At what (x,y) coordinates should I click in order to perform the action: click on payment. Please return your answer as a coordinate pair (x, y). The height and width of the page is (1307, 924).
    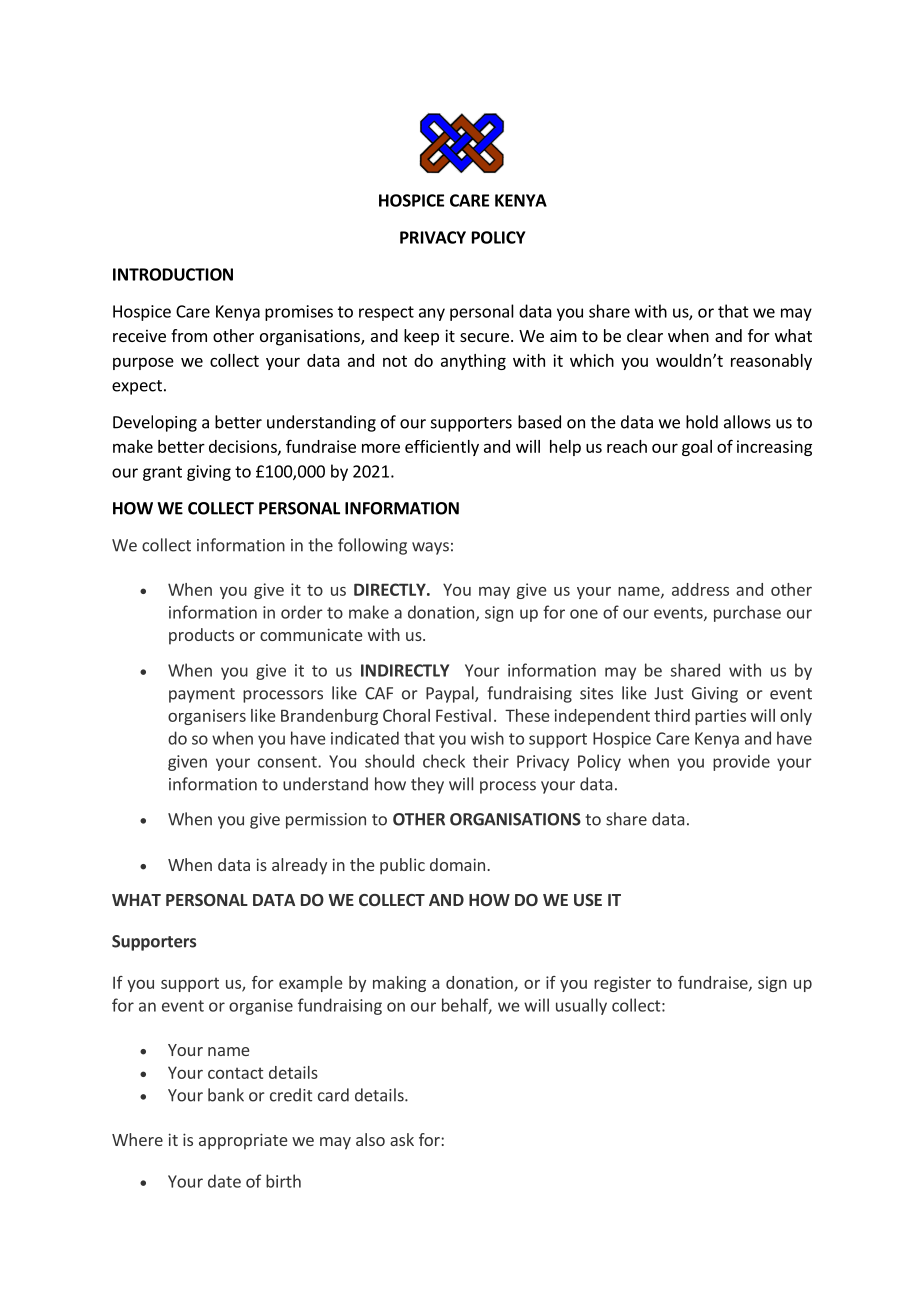
    Looking at the image, I should click on (202, 695).
